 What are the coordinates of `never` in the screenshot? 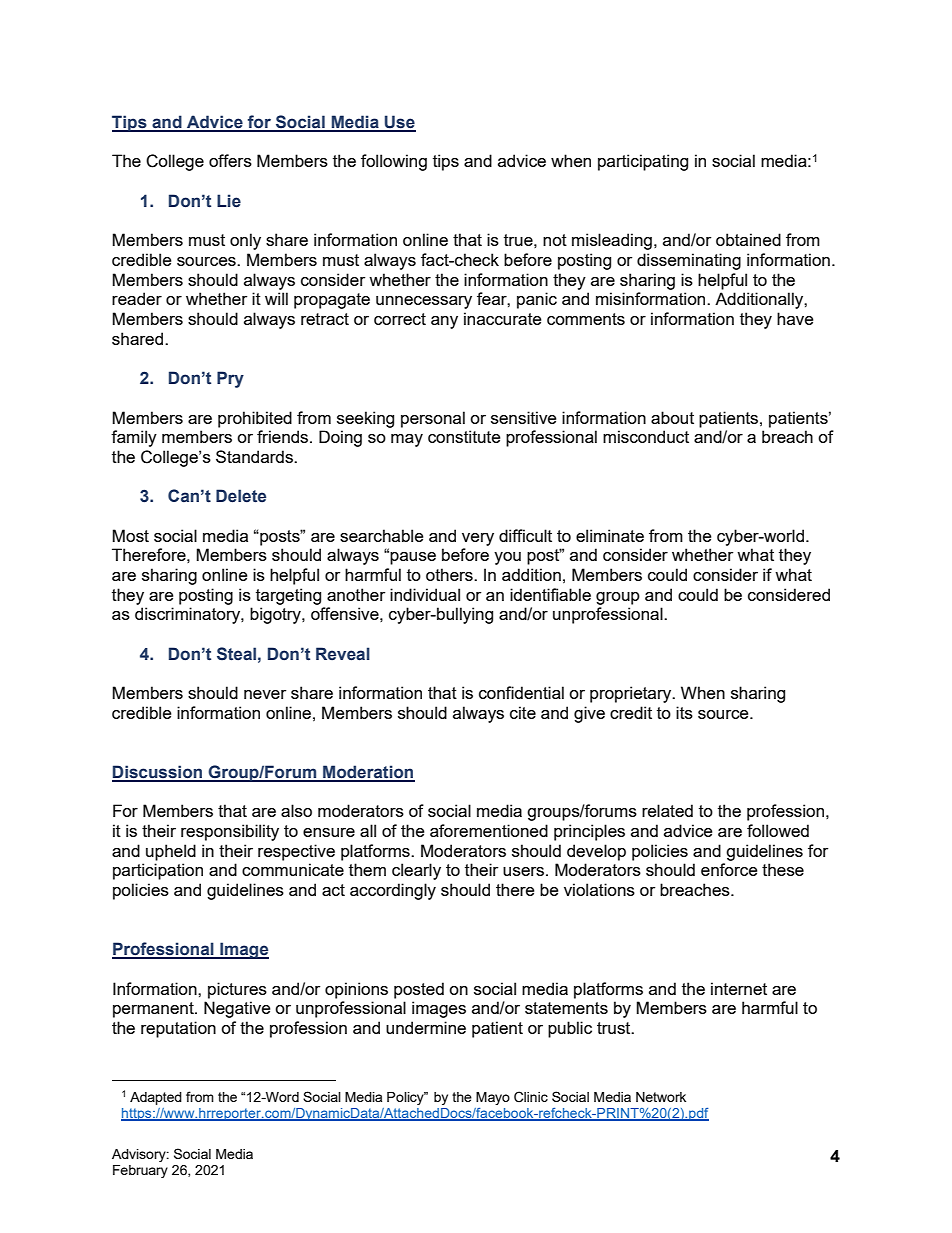 It's located at (265, 694).
